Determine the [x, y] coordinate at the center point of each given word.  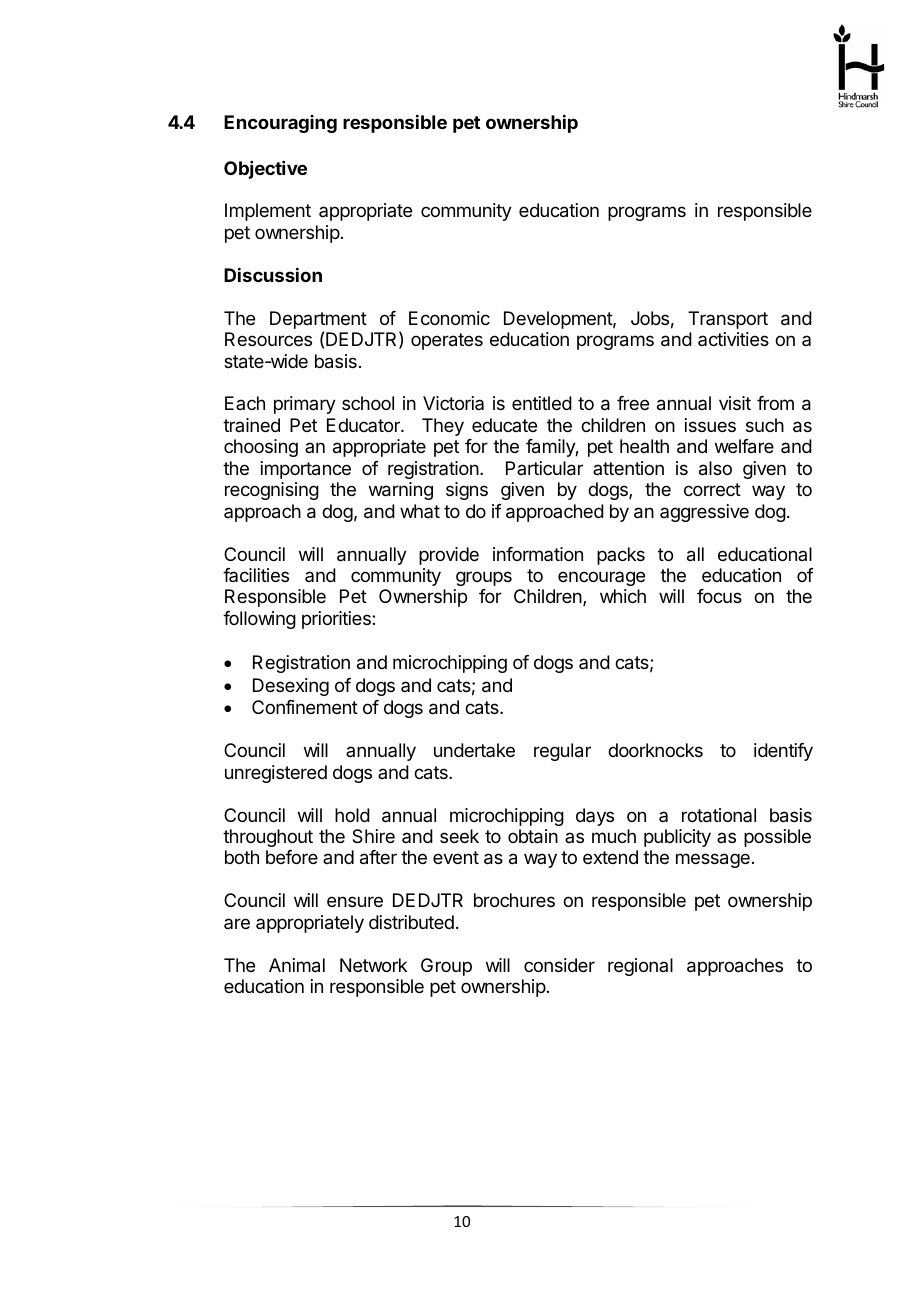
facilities [256, 575]
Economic [449, 318]
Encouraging [280, 124]
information [538, 554]
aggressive [704, 513]
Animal [297, 965]
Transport [728, 320]
